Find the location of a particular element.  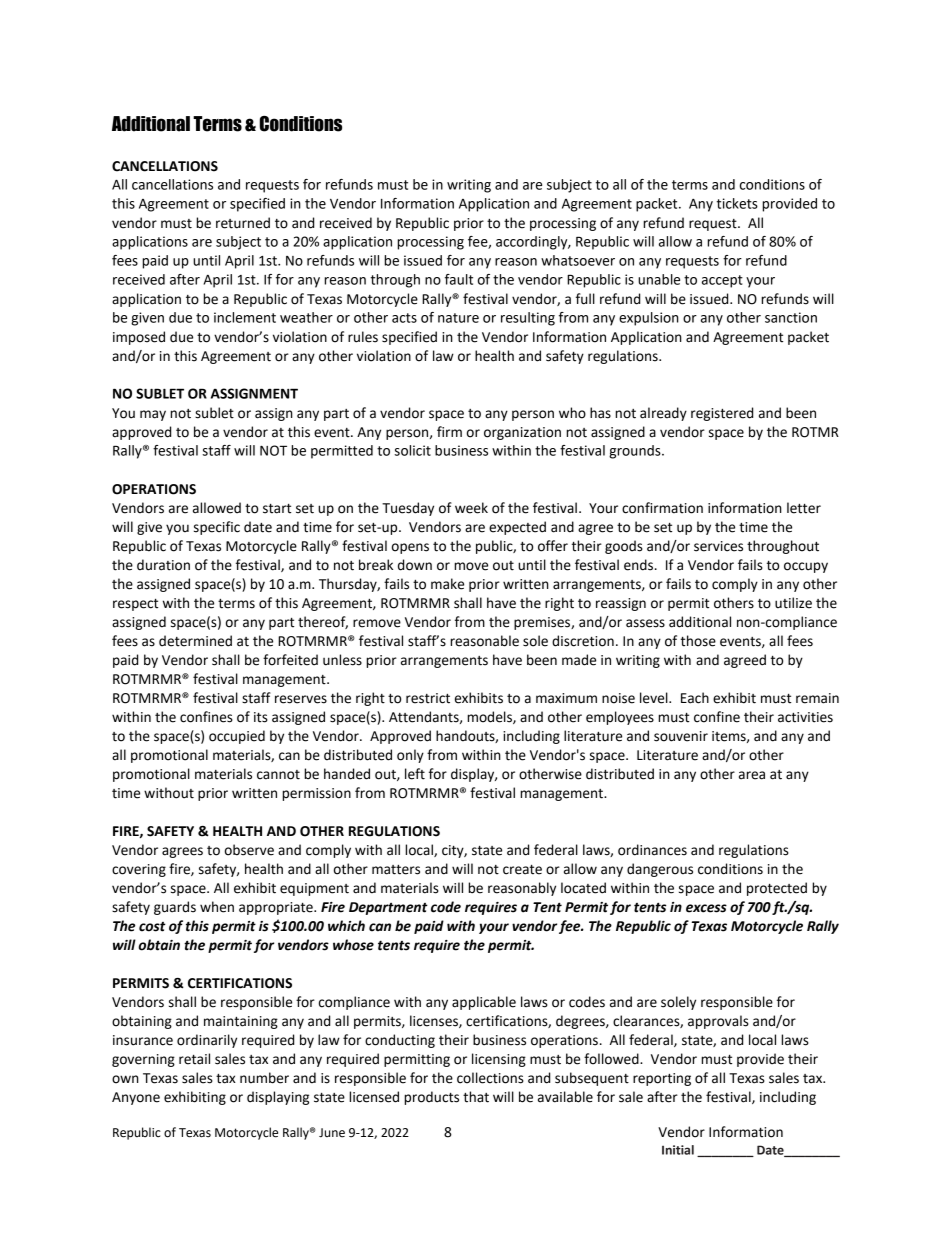

restrict is located at coordinates (428, 698).
